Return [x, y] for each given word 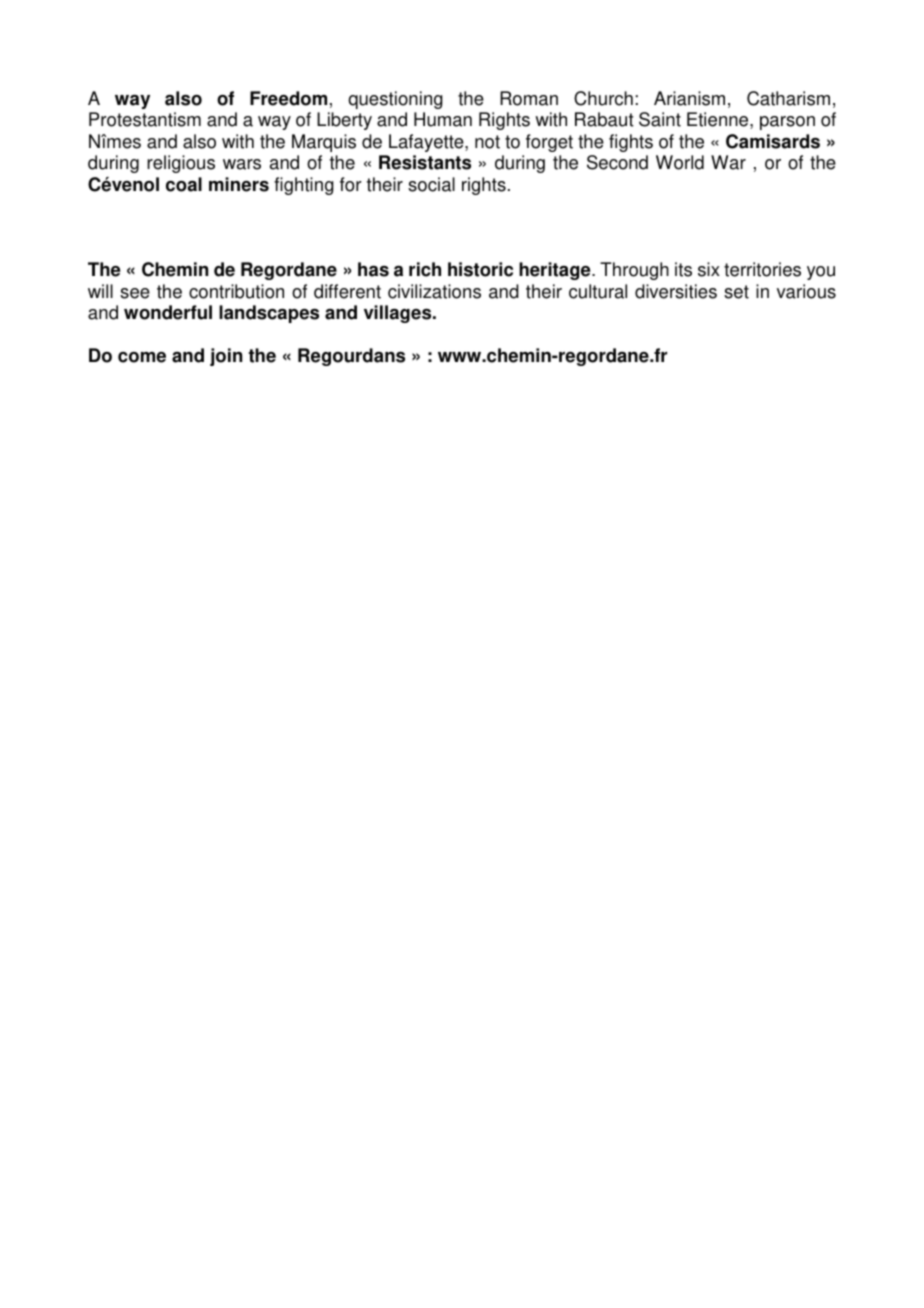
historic [480, 269]
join [226, 357]
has [373, 269]
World [680, 162]
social [431, 184]
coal [184, 184]
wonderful [168, 312]
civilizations [434, 291]
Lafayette [427, 143]
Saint [660, 119]
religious [181, 164]
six [709, 269]
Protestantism [145, 119]
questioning [395, 100]
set [736, 292]
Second [617, 162]
